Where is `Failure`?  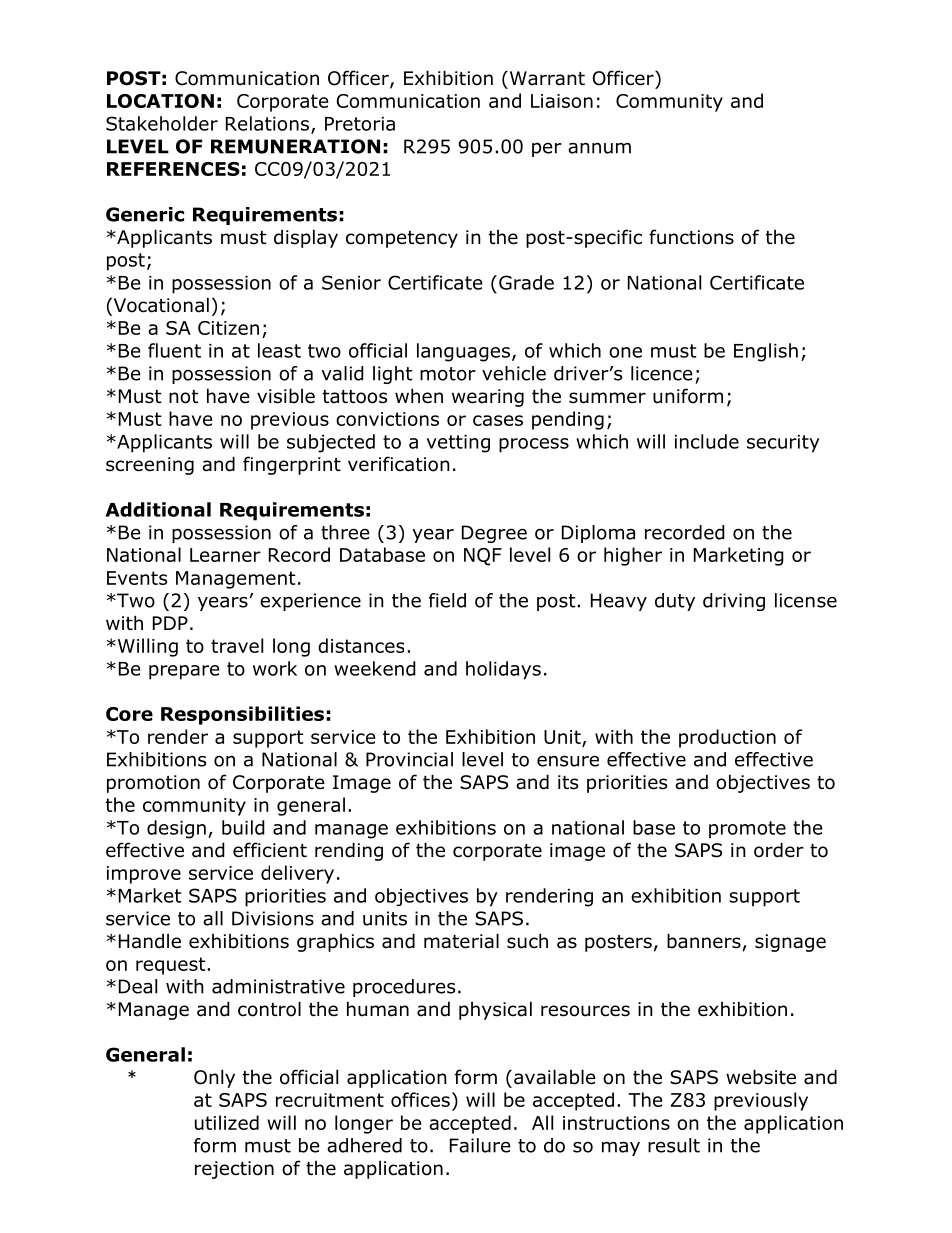
Failure is located at coordinates (480, 1145).
